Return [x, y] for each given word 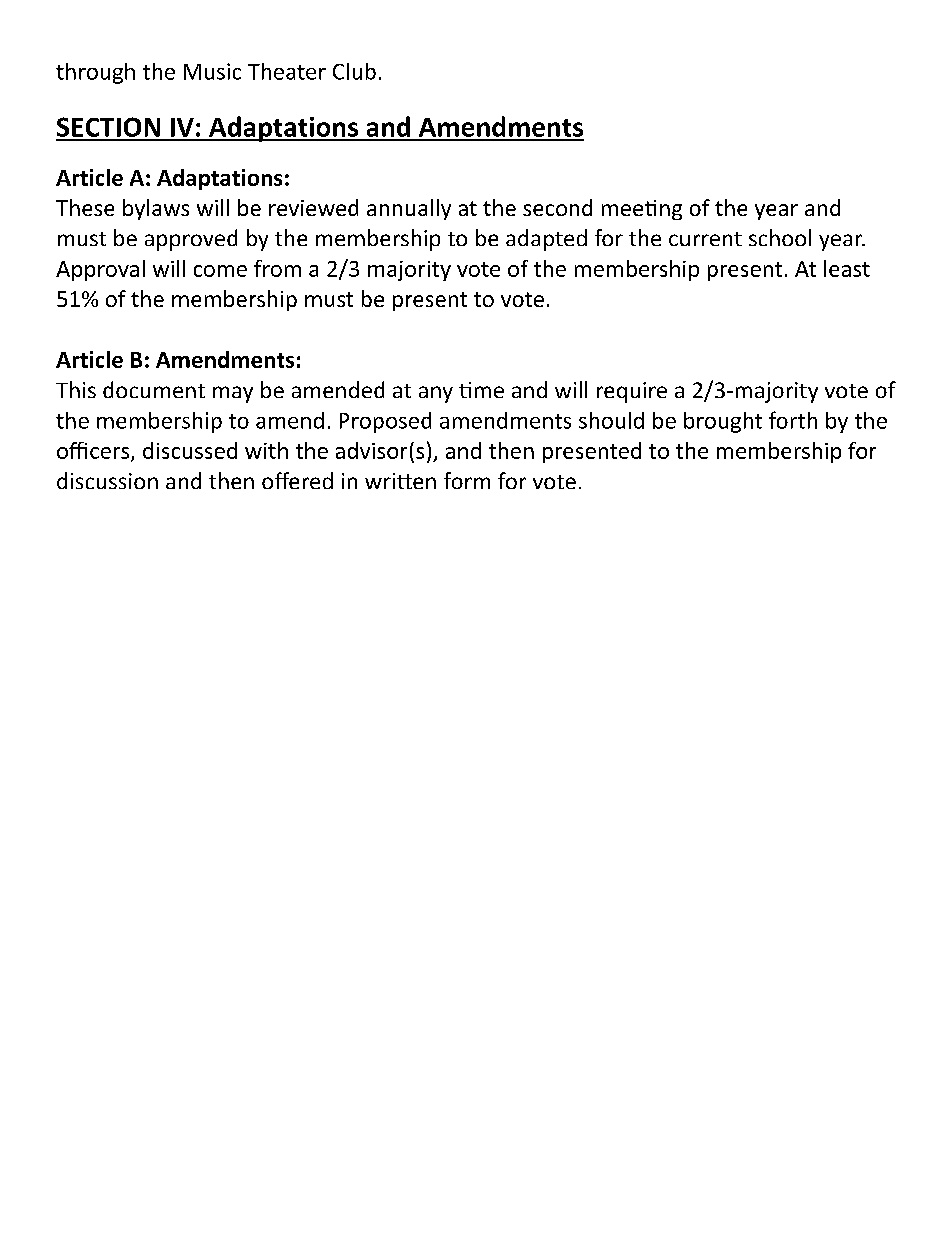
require [632, 392]
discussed [190, 450]
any [436, 394]
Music [212, 71]
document [154, 389]
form [467, 480]
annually [409, 209]
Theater [287, 71]
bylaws [156, 209]
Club [354, 71]
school [780, 237]
